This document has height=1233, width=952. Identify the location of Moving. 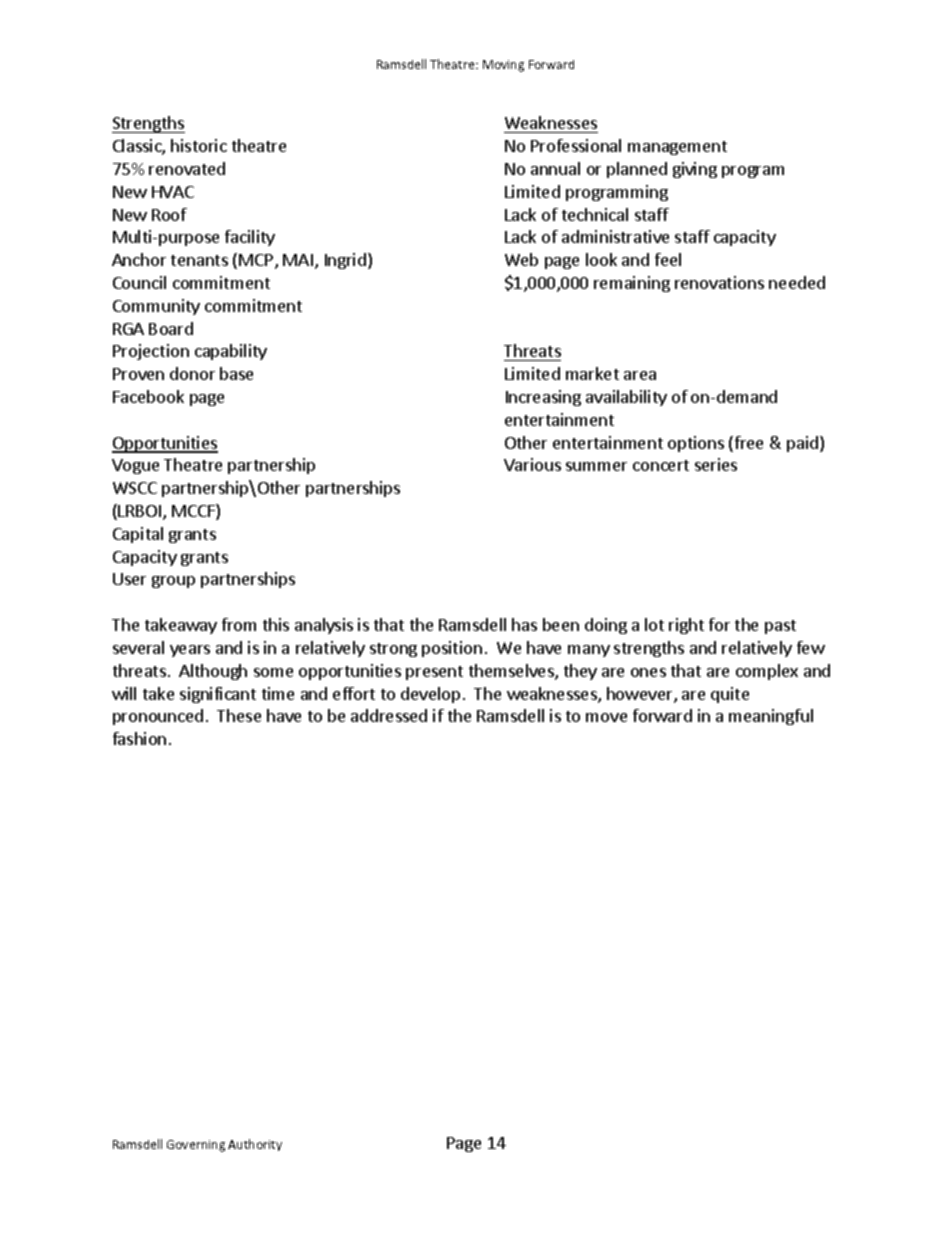
(503, 66).
